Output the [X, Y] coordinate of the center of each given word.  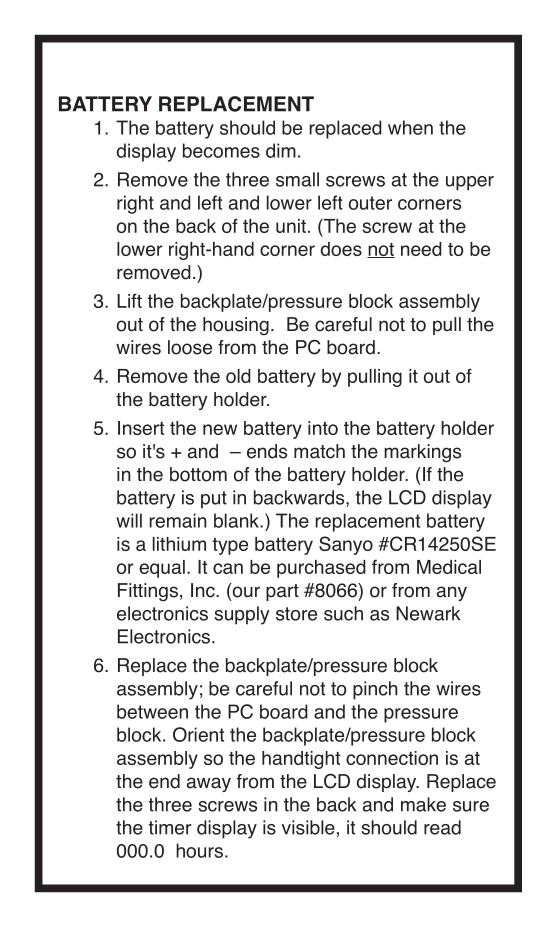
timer [169, 827]
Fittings [148, 592]
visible [308, 827]
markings [422, 453]
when [410, 127]
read [442, 827]
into [323, 428]
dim [281, 150]
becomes [221, 150]
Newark [428, 613]
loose [190, 347]
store [296, 614]
